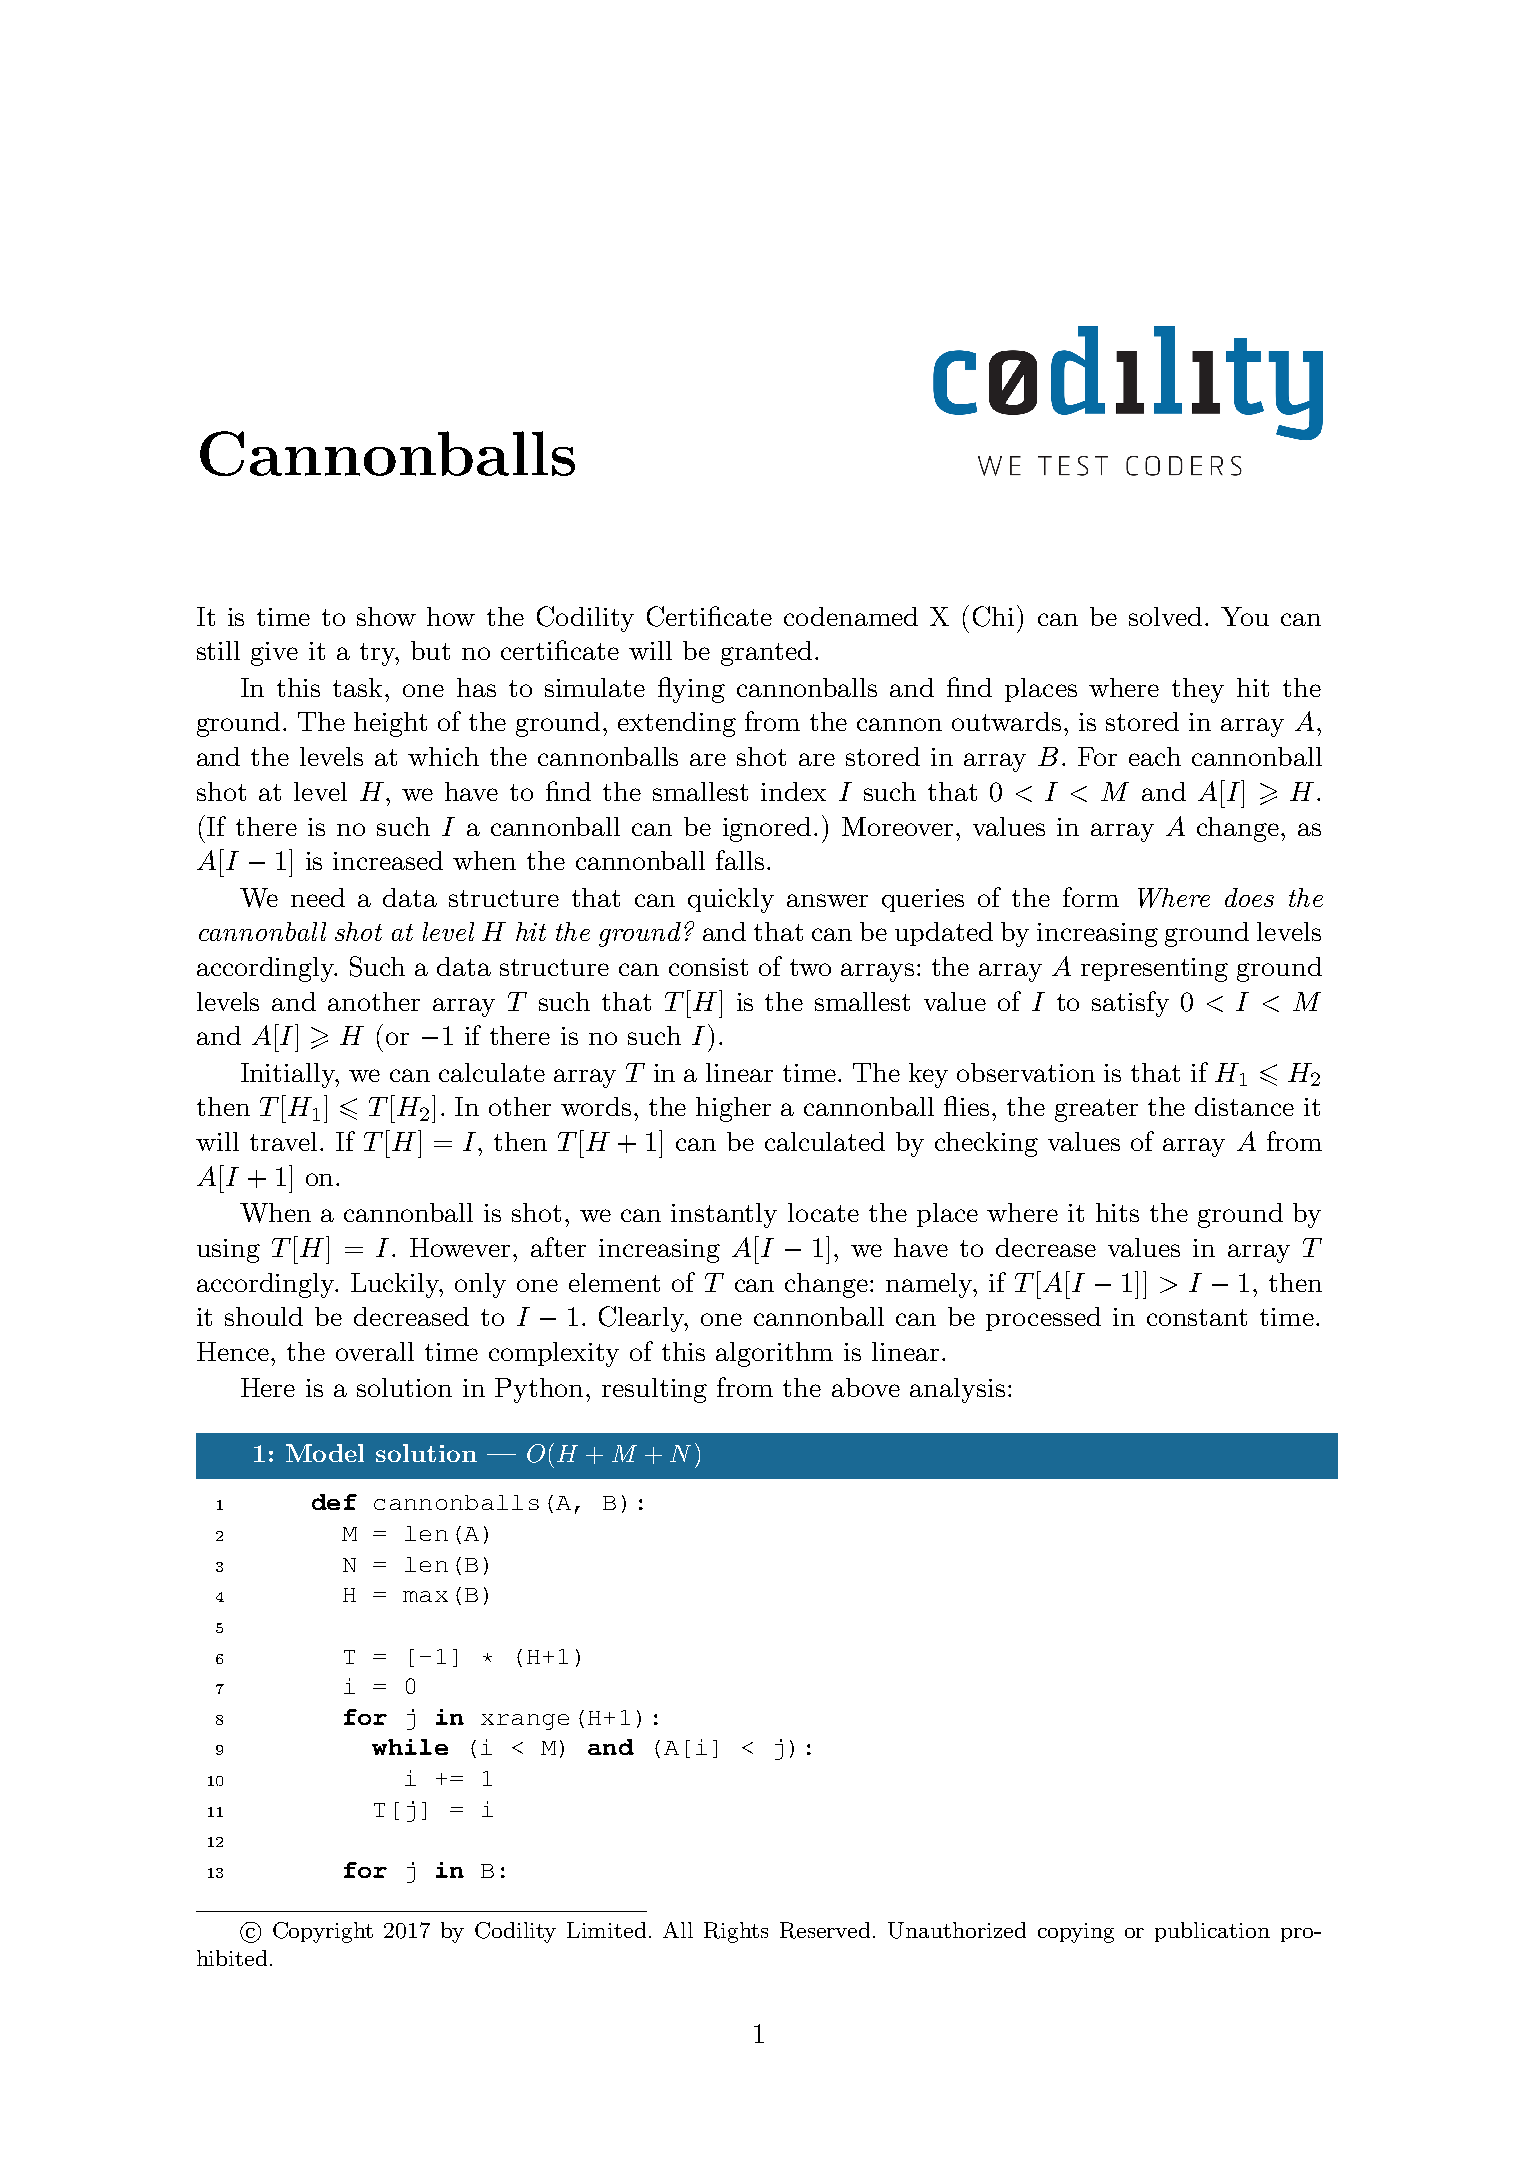 The height and width of the screenshot is (2158, 1526). Describe the element at coordinates (1197, 1317) in the screenshot. I see `constant` at that location.
